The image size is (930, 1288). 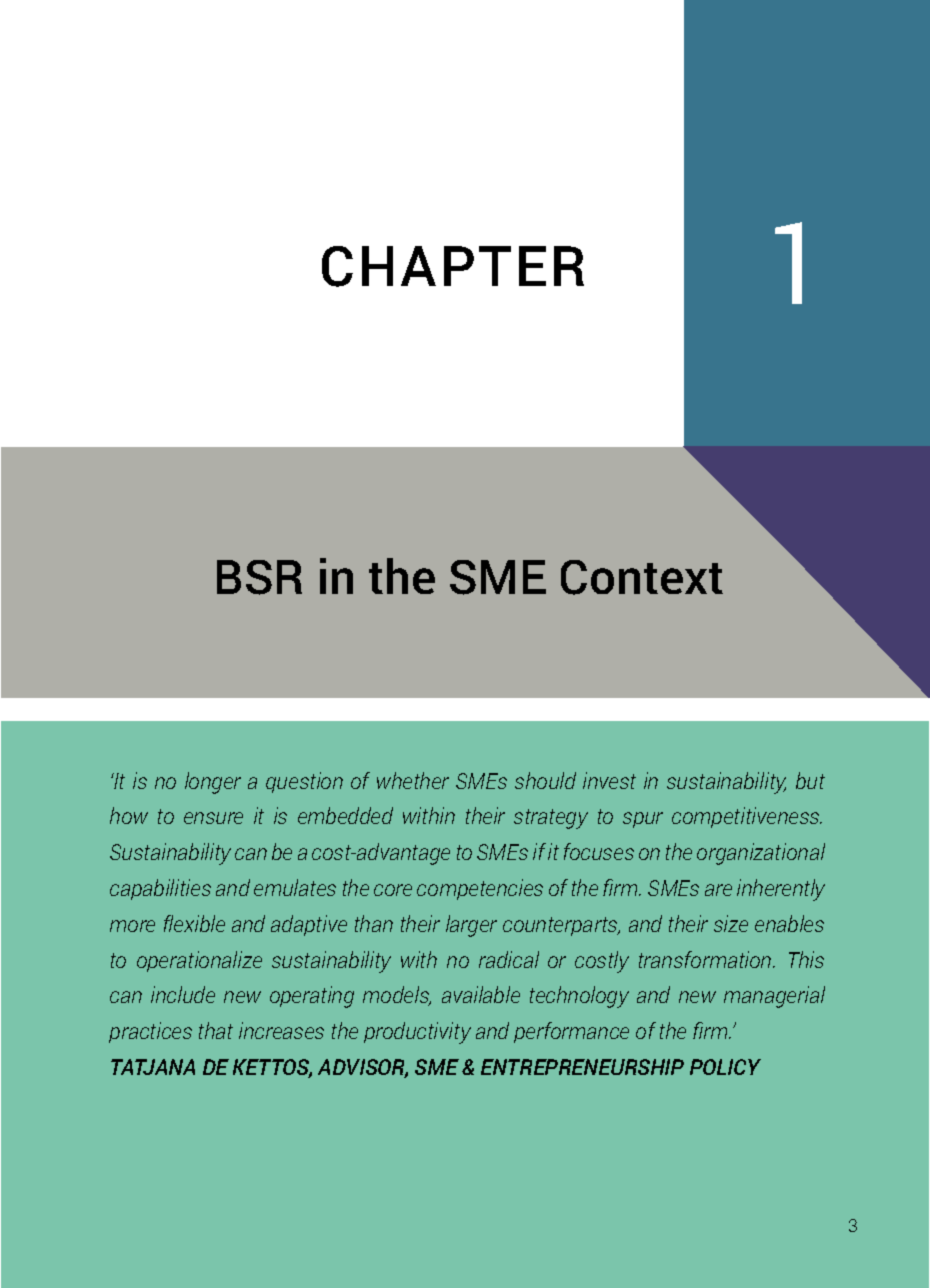 I want to click on should, so click(x=545, y=780).
